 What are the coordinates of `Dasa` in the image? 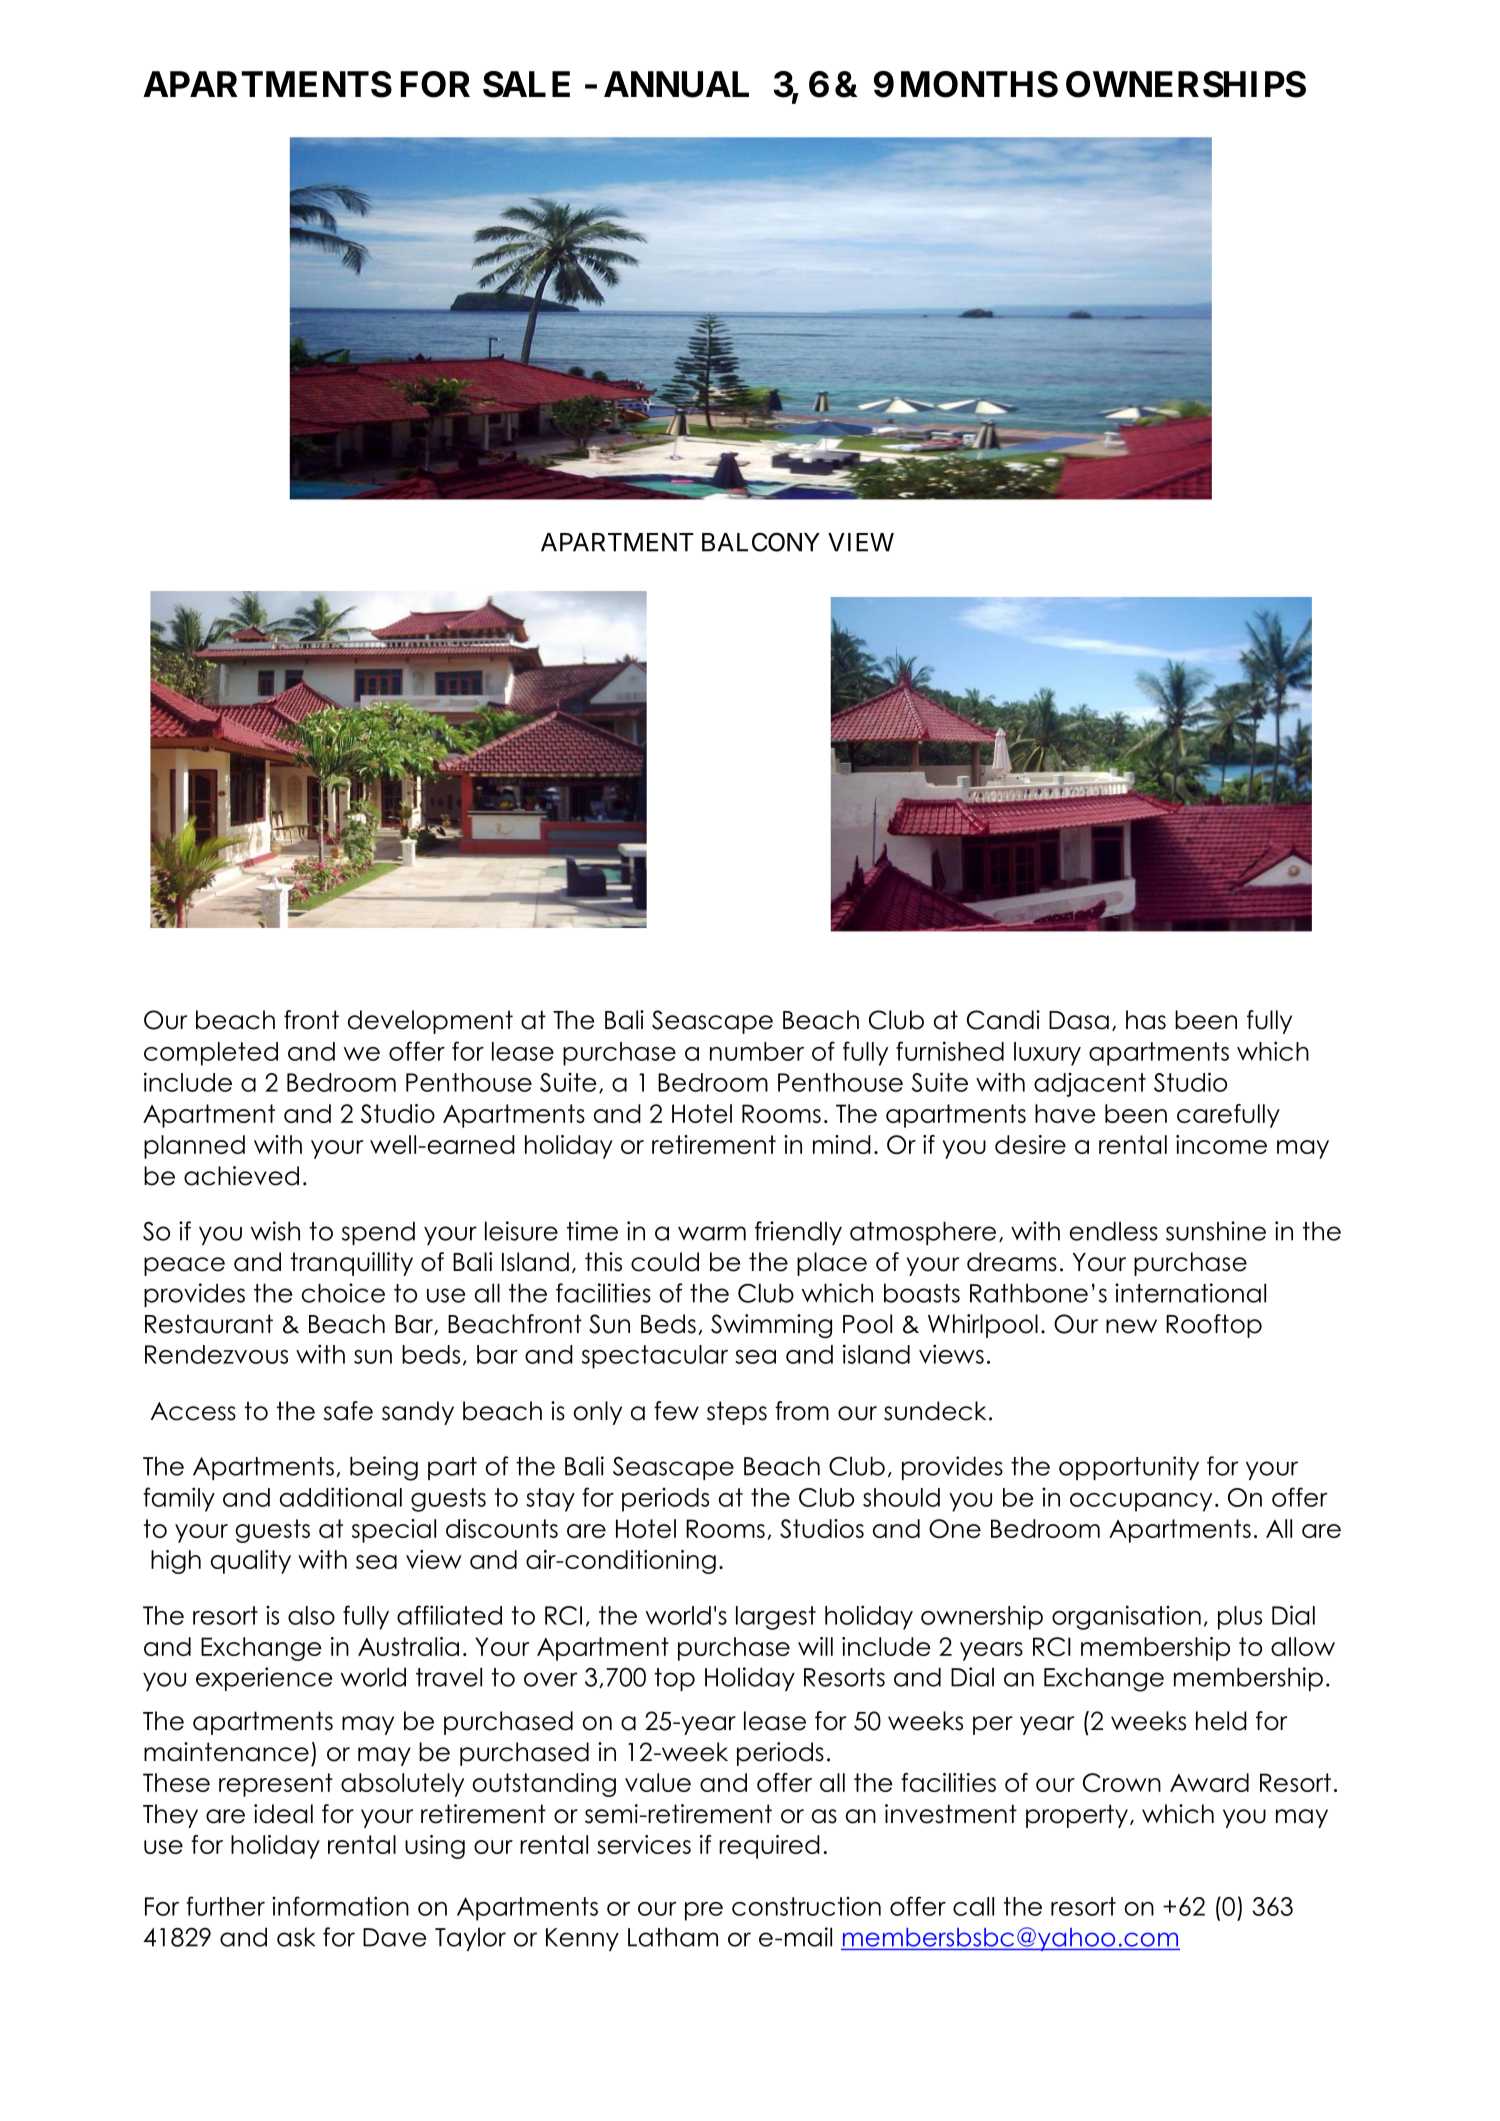 It's located at (1079, 1020).
